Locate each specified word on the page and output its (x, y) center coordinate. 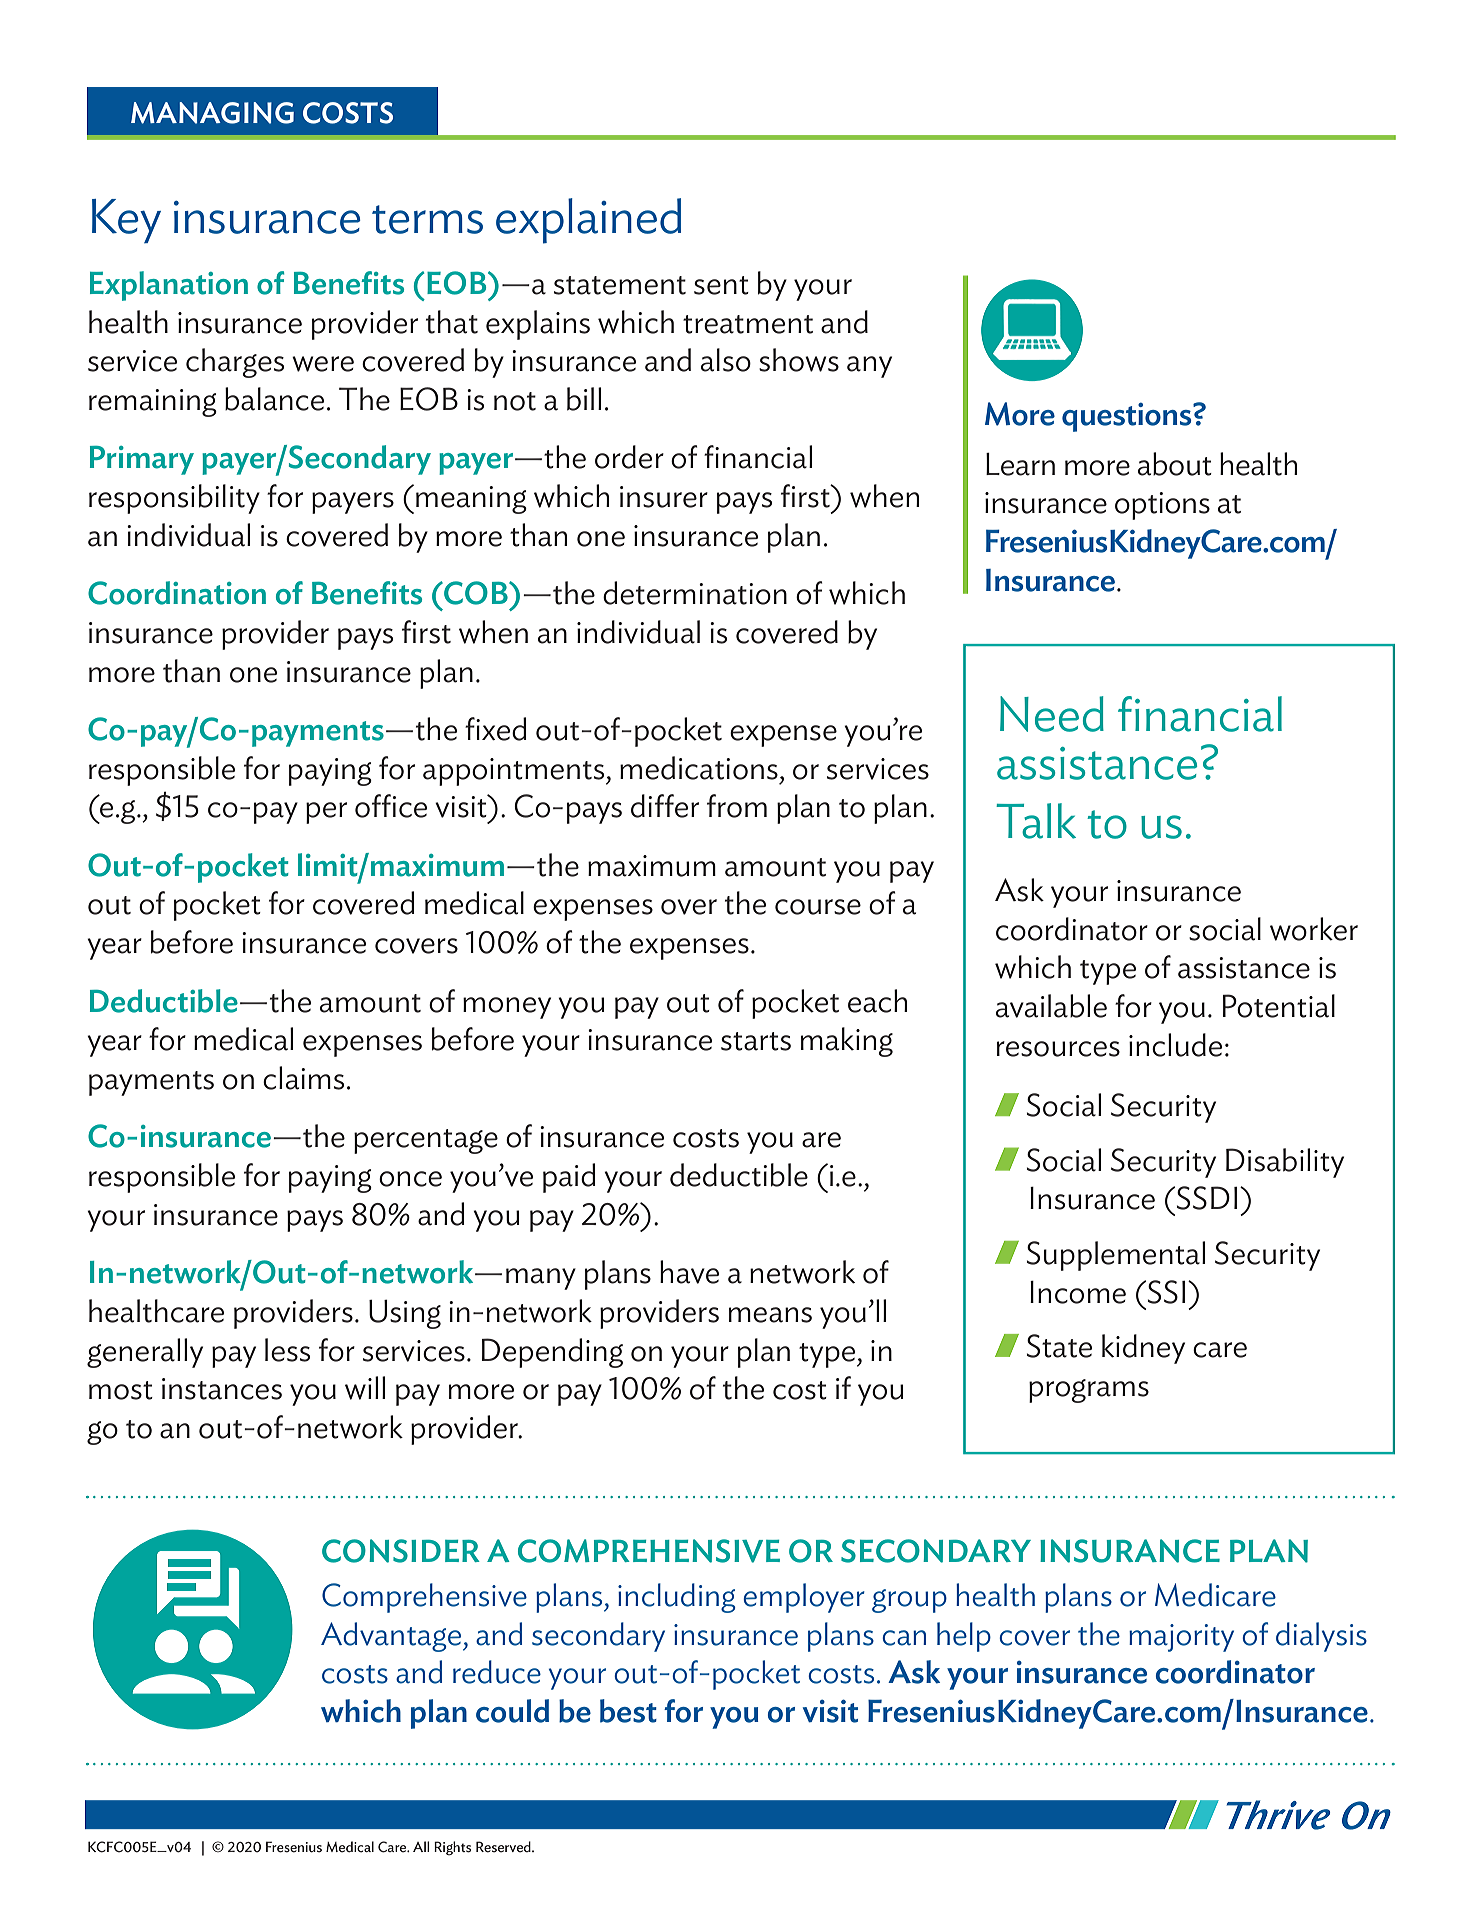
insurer (664, 497)
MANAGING (212, 113)
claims (303, 1078)
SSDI (1205, 1198)
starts (756, 1041)
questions (1128, 417)
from (737, 806)
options (1162, 506)
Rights (452, 1848)
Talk (1036, 821)
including (677, 1598)
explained (588, 221)
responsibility (174, 499)
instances (222, 1389)
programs (1089, 1391)
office (391, 806)
